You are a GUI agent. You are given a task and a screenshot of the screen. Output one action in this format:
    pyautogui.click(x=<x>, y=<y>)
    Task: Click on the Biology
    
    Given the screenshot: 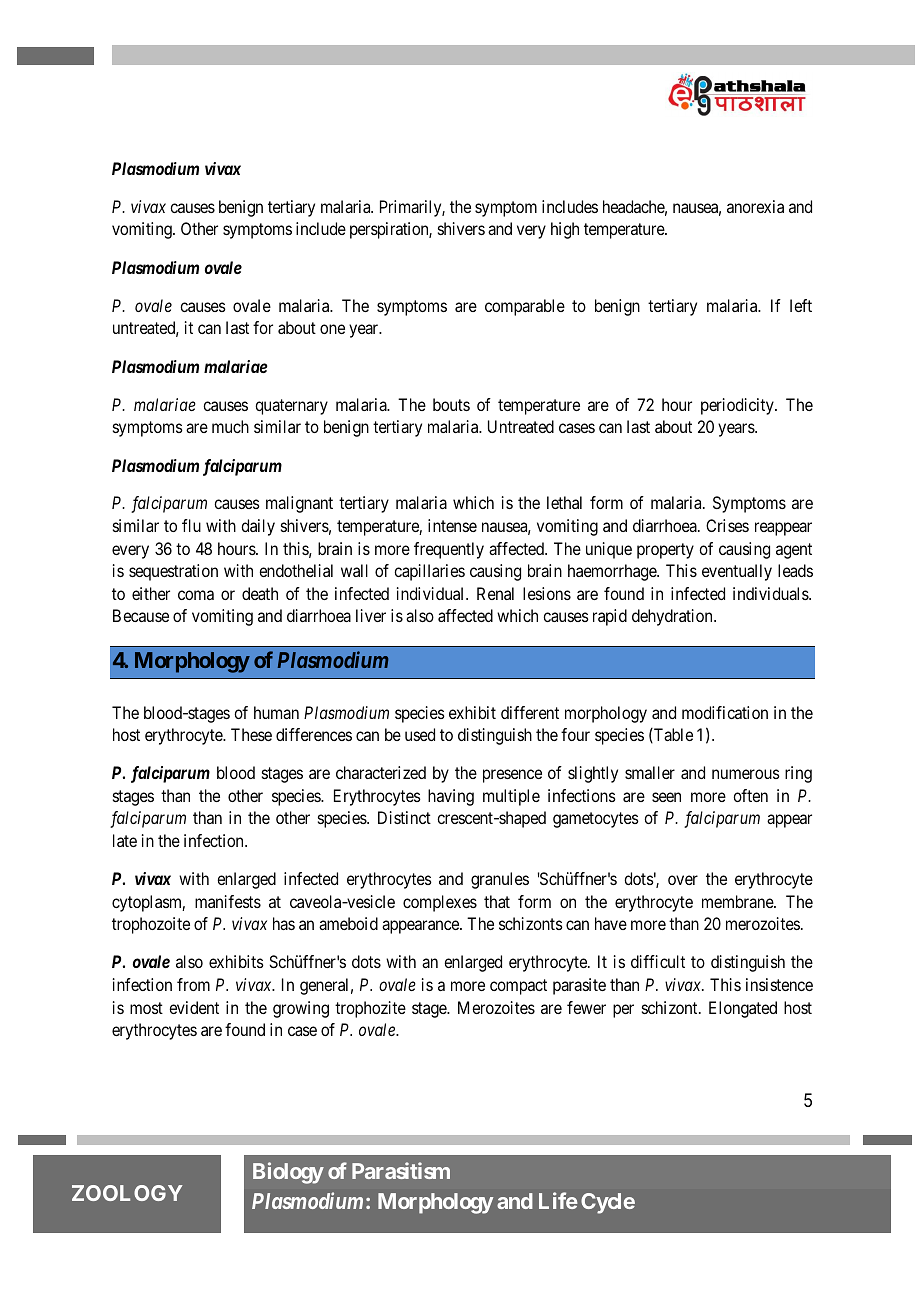 What is the action you would take?
    pyautogui.click(x=288, y=1173)
